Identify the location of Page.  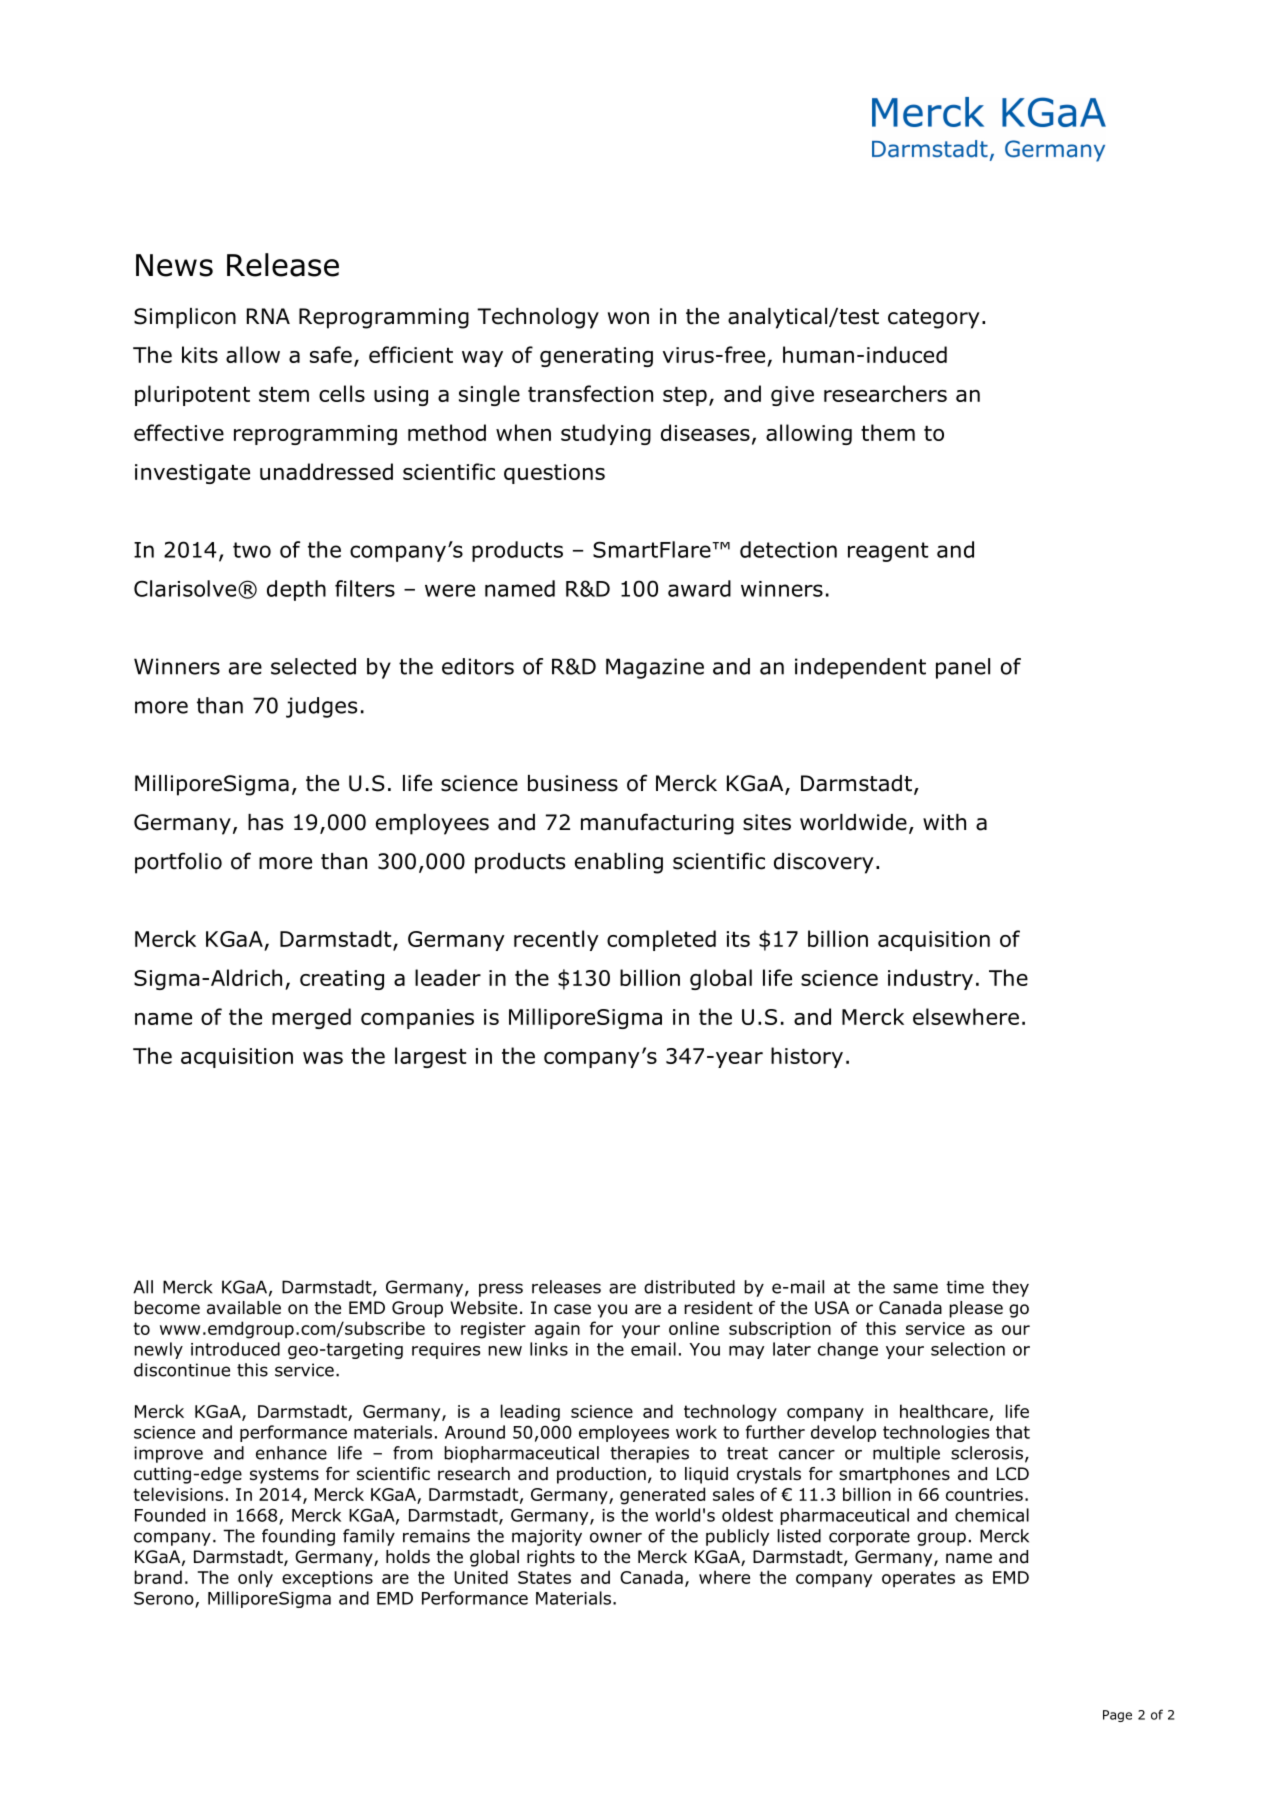
(1117, 1716).
